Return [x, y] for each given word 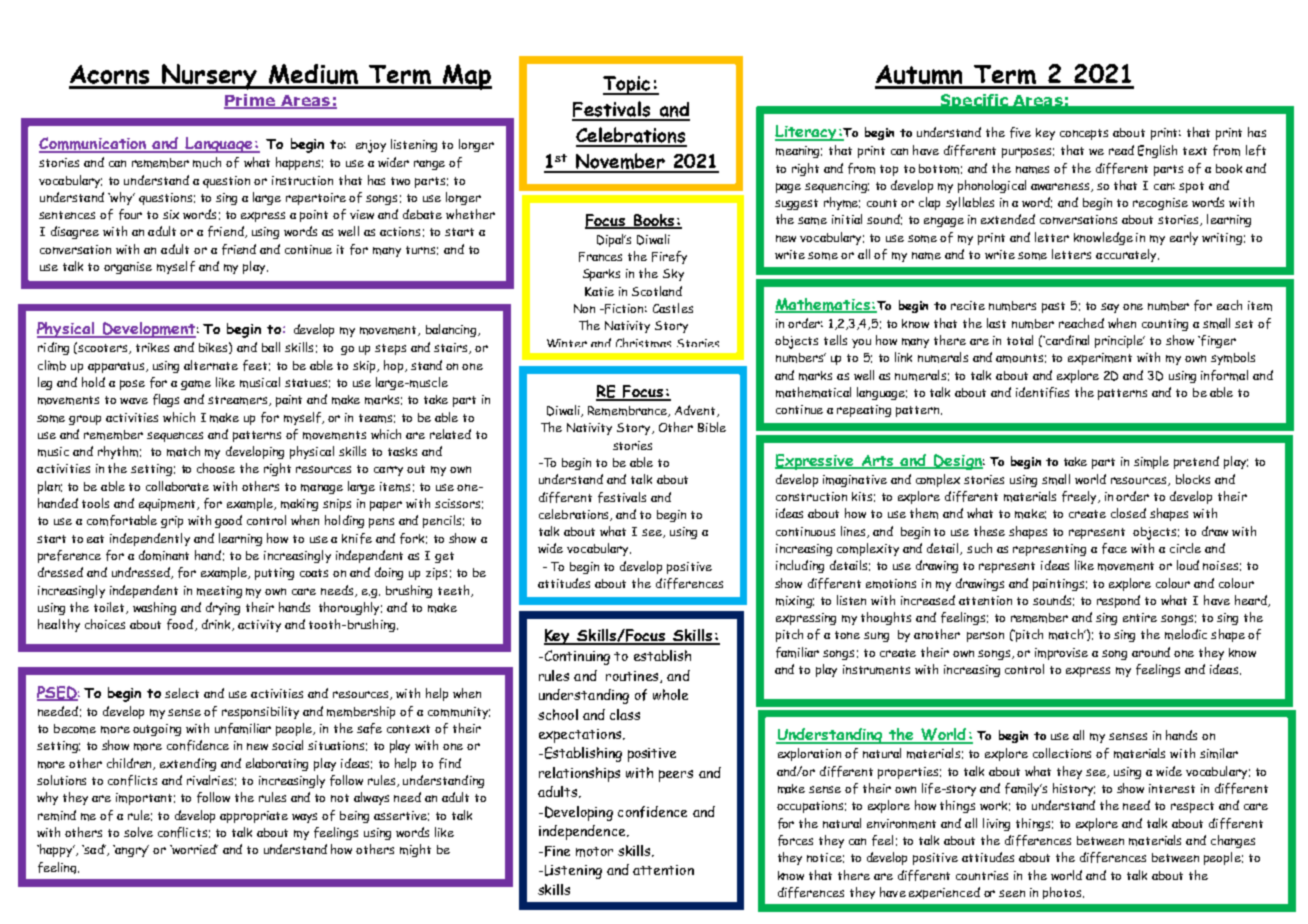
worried [194, 849]
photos [1063, 893]
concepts [1084, 134]
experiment [1100, 359]
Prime [250, 101]
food [180, 624]
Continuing [576, 657]
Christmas [643, 342]
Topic [628, 85]
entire [1140, 617]
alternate [211, 365]
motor [594, 852]
